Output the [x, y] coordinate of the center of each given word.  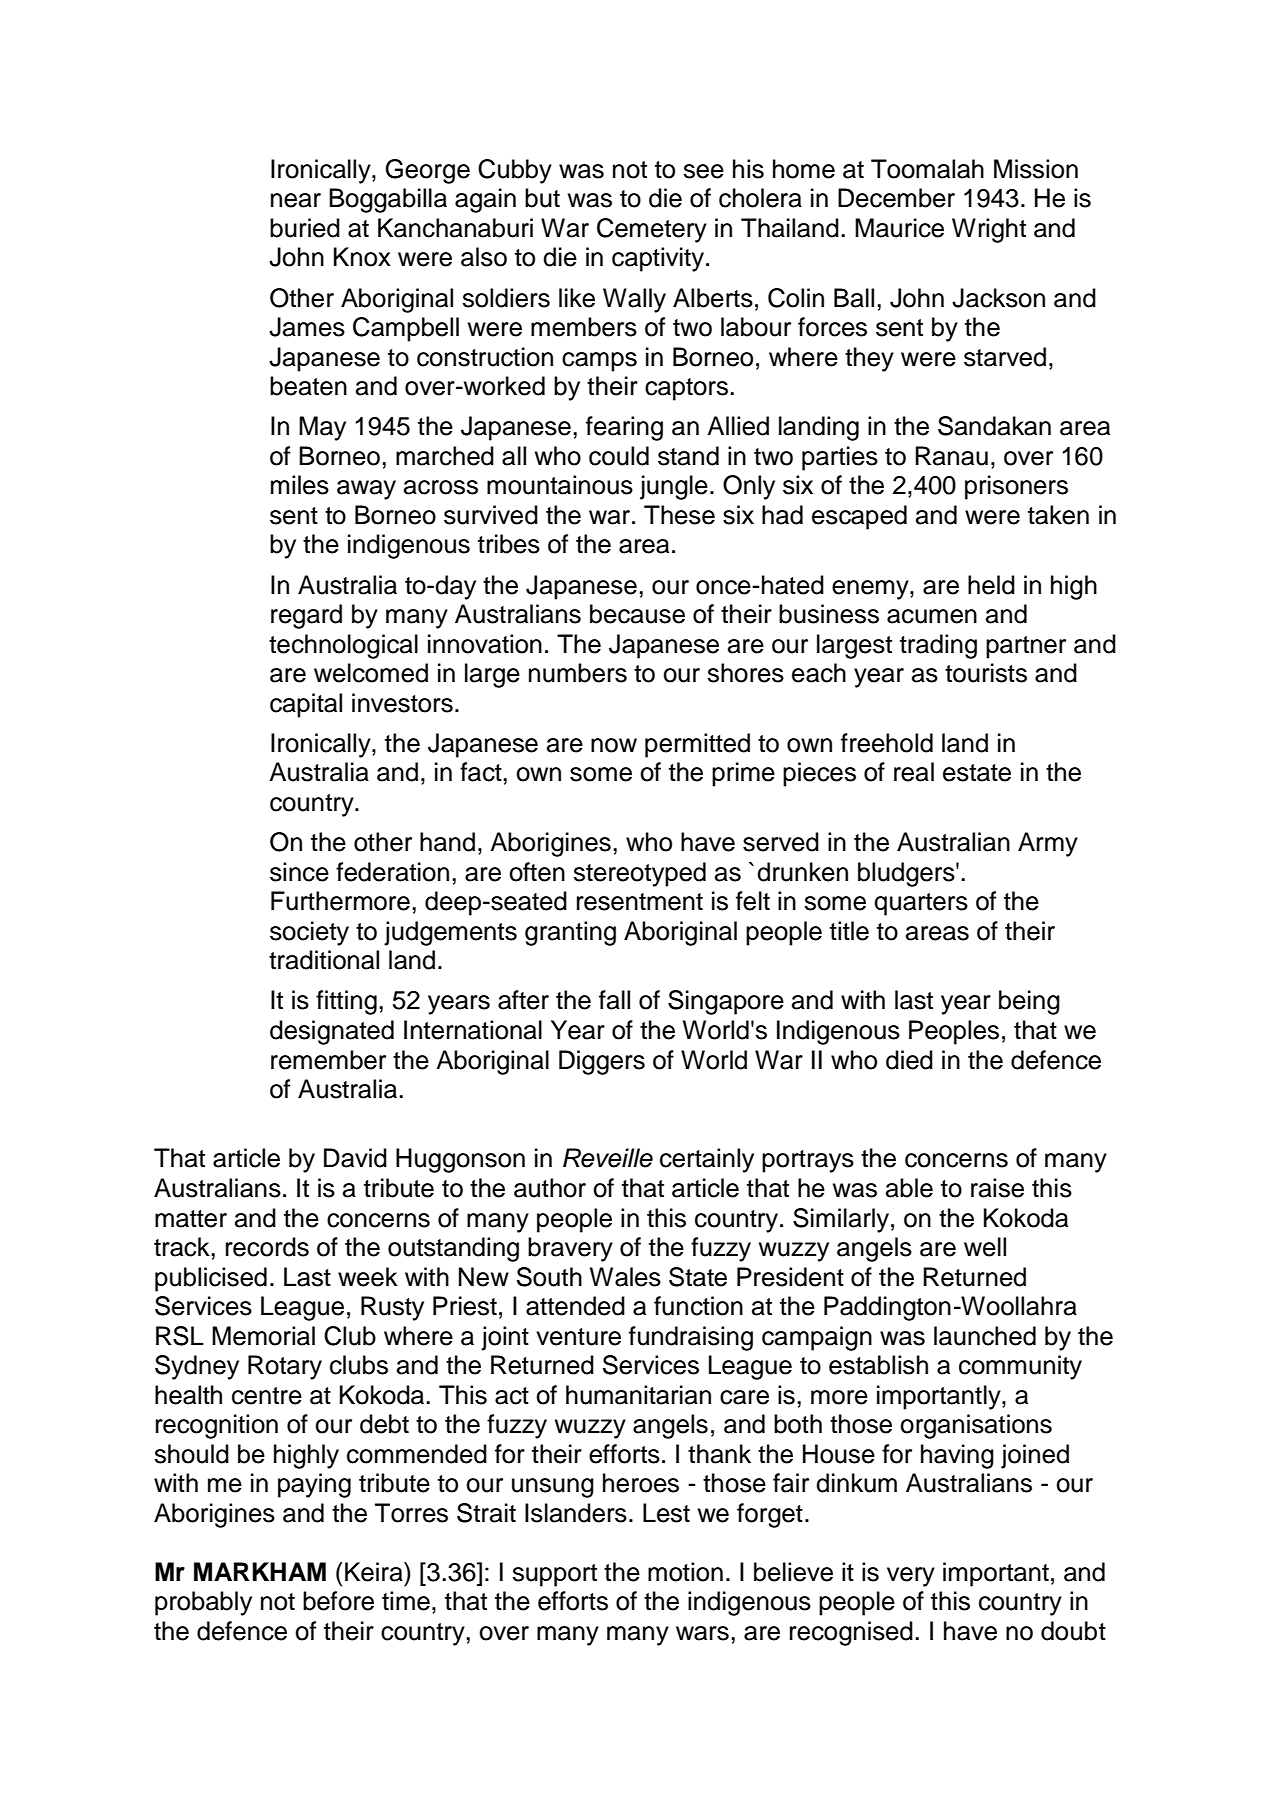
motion [685, 1572]
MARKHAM [260, 1571]
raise [997, 1188]
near [296, 200]
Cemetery [652, 230]
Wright [989, 230]
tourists [986, 673]
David [355, 1158]
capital [306, 705]
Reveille [608, 1158]
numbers [578, 673]
